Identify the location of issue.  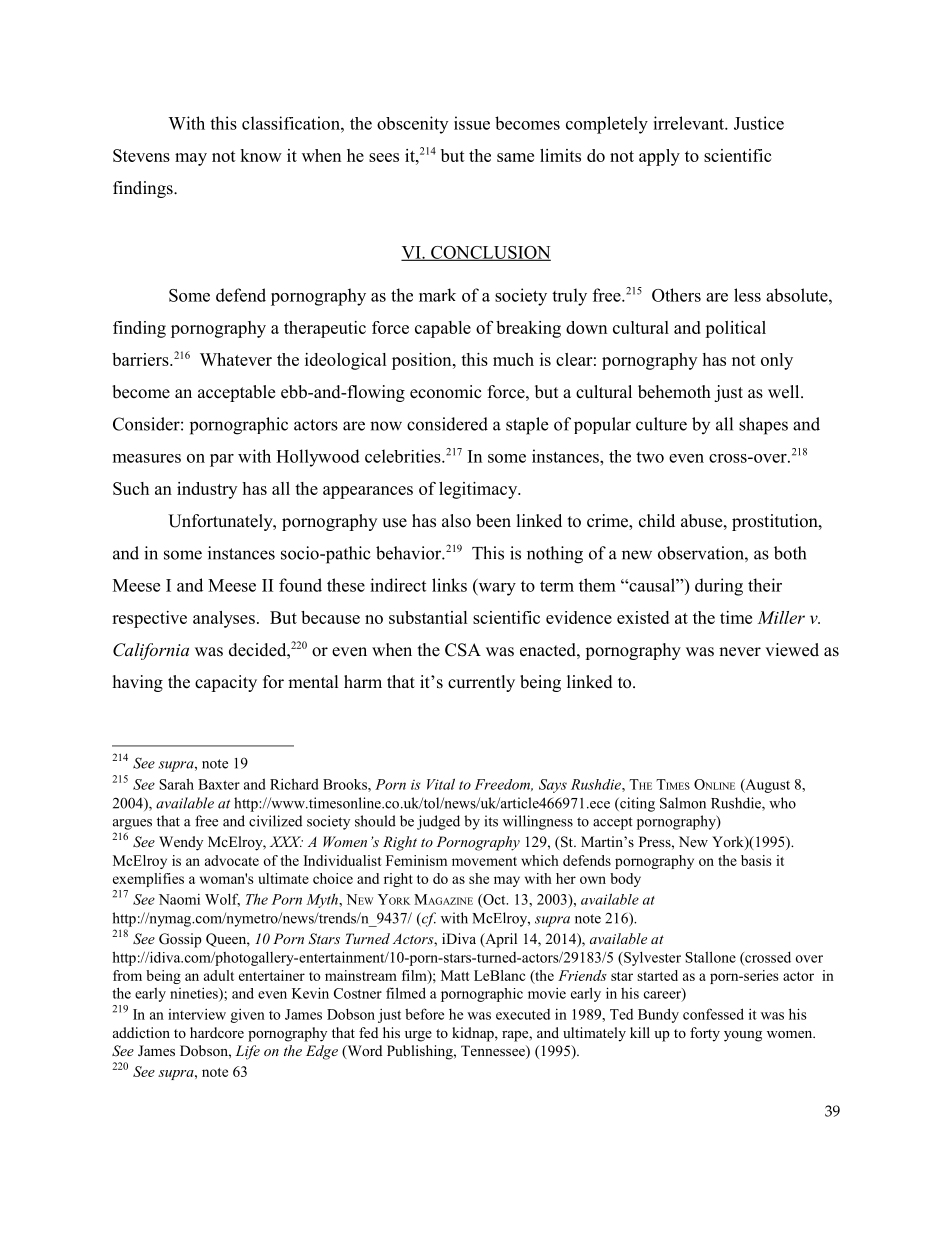
(472, 123).
